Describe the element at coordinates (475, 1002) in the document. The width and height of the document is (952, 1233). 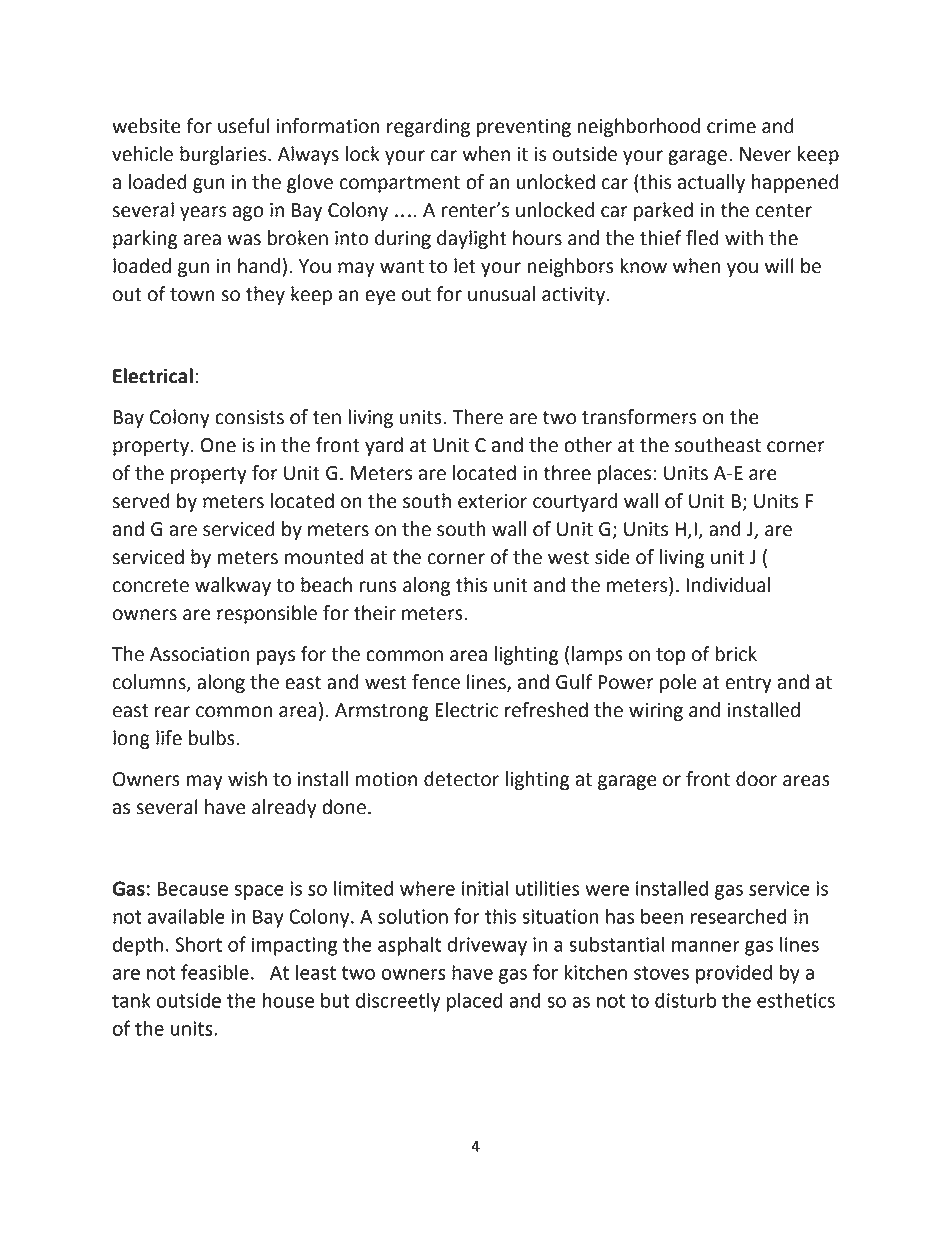
I see `placed` at that location.
